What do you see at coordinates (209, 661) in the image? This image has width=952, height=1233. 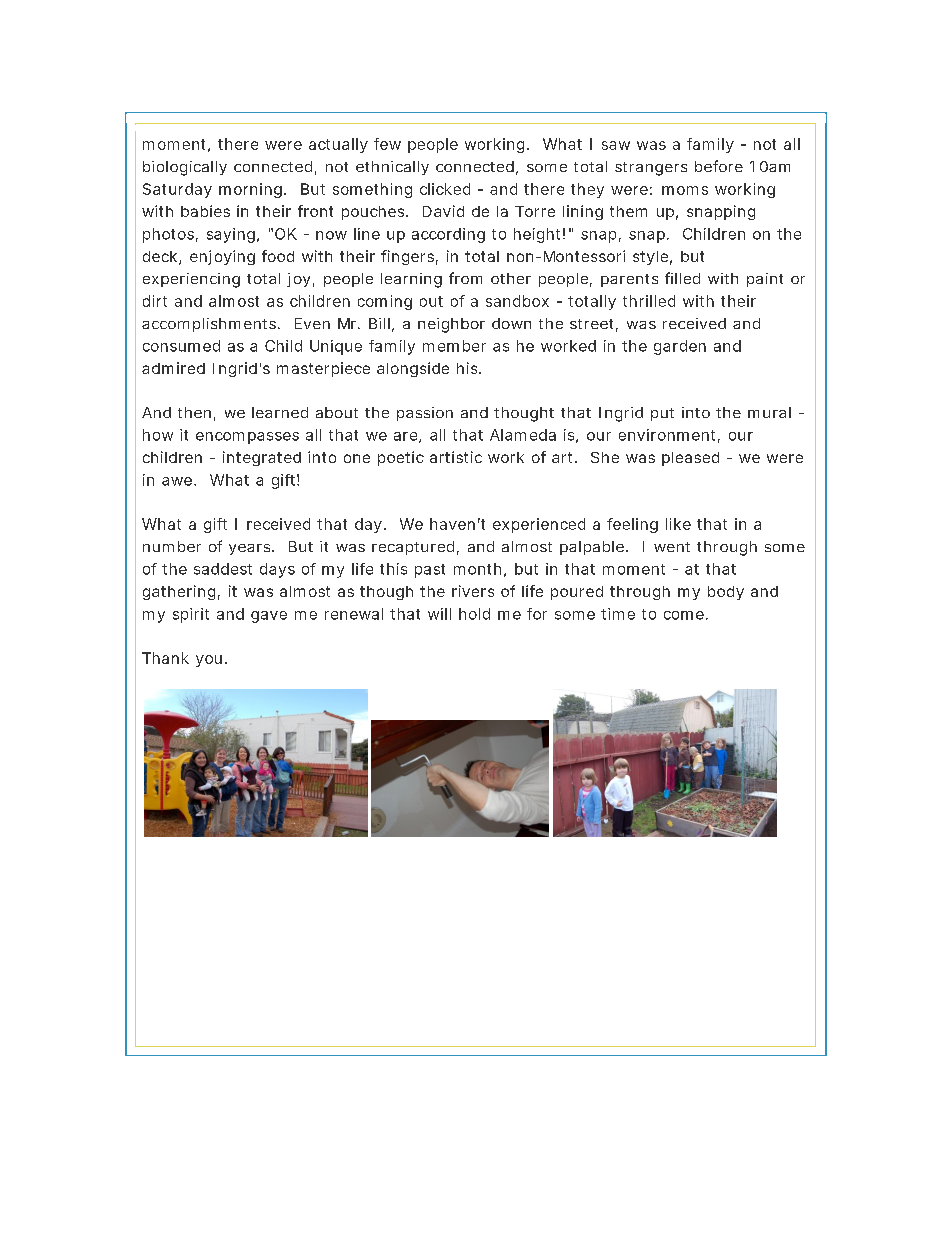 I see `you` at bounding box center [209, 661].
